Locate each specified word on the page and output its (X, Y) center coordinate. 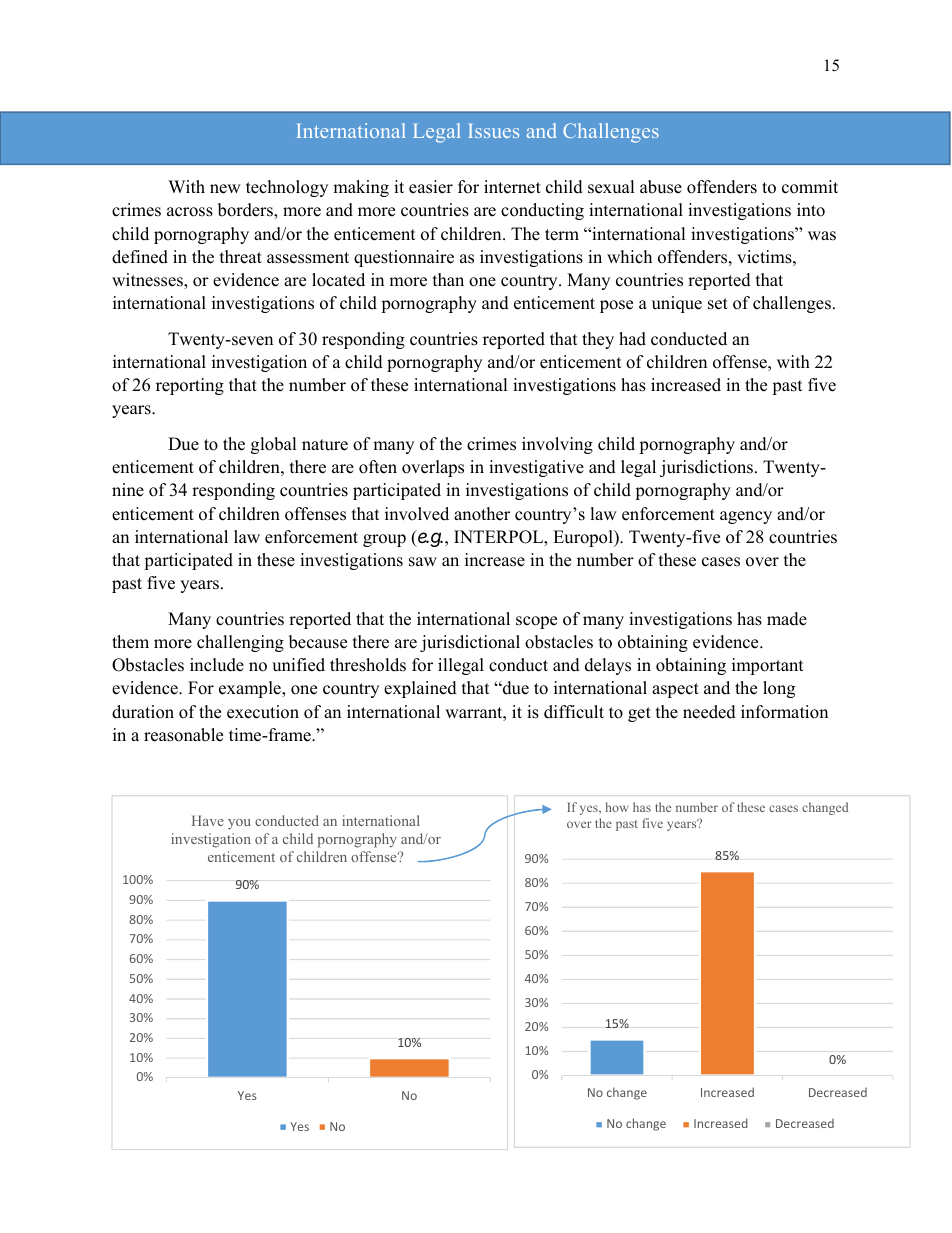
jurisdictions (708, 468)
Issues (494, 131)
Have (207, 820)
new (225, 189)
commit (810, 187)
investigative (536, 468)
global (274, 445)
